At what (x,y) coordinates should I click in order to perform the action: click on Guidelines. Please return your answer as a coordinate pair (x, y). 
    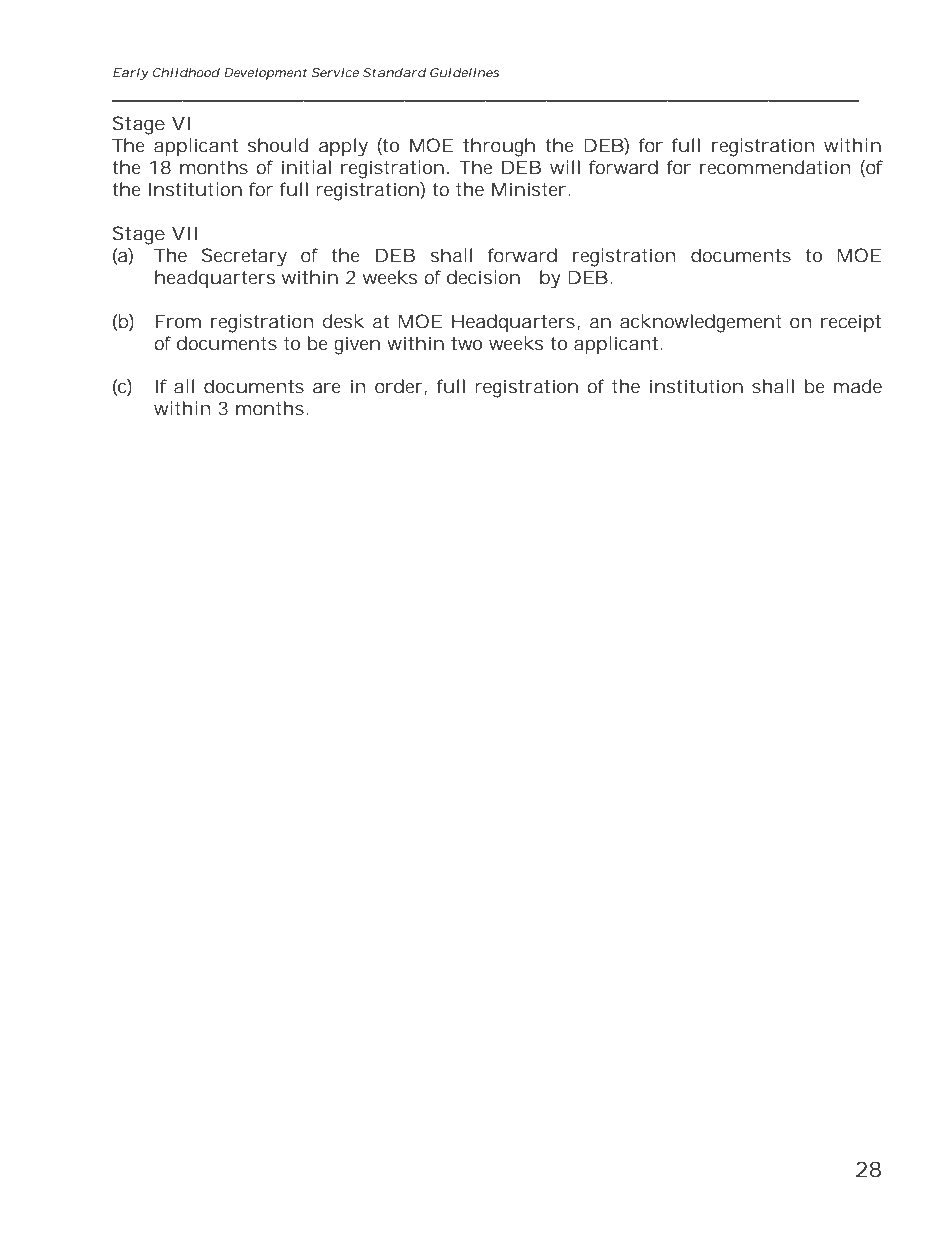
    Looking at the image, I should click on (464, 72).
